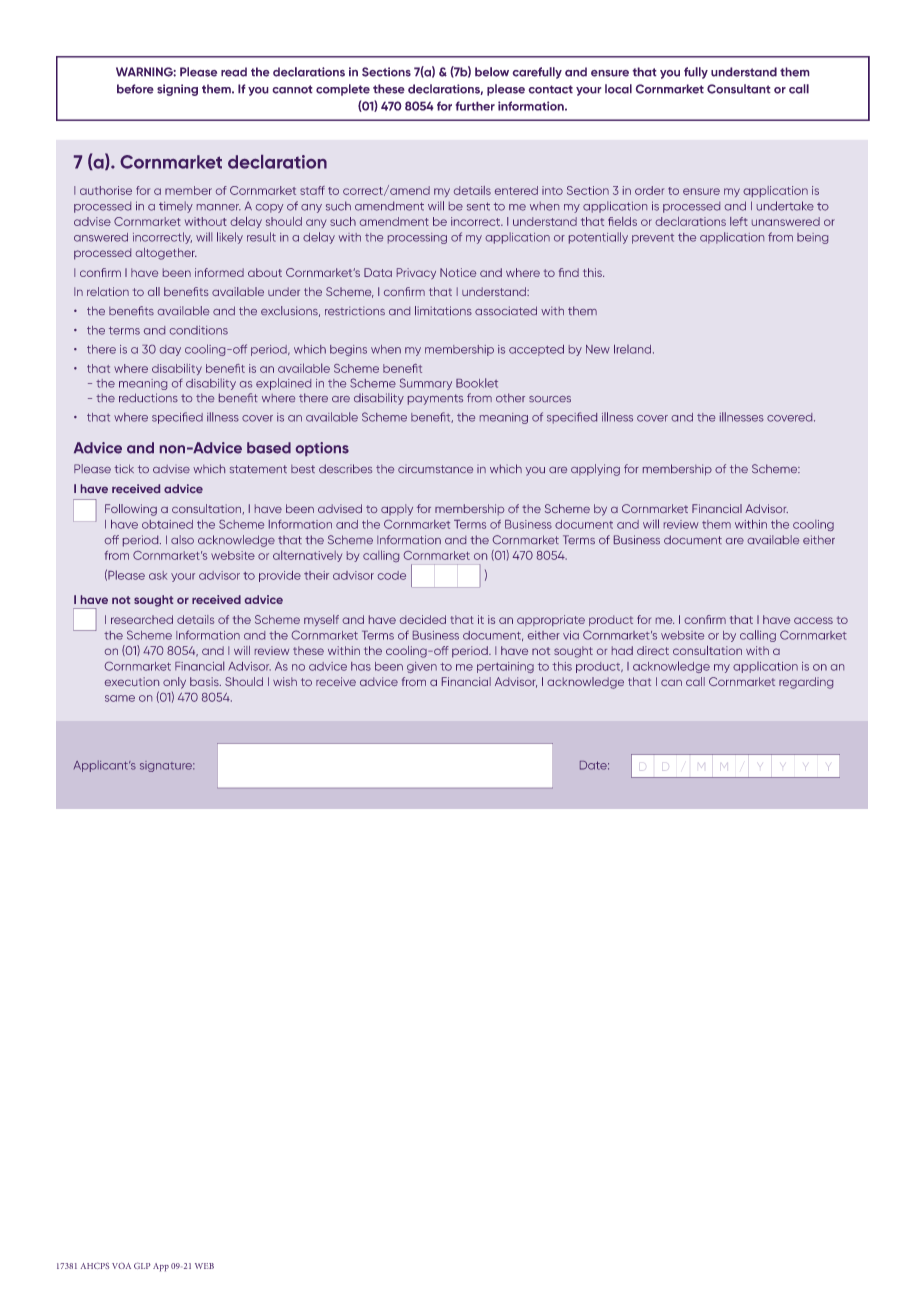 The height and width of the document is (1308, 924). Describe the element at coordinates (653, 650) in the document. I see `direct` at that location.
